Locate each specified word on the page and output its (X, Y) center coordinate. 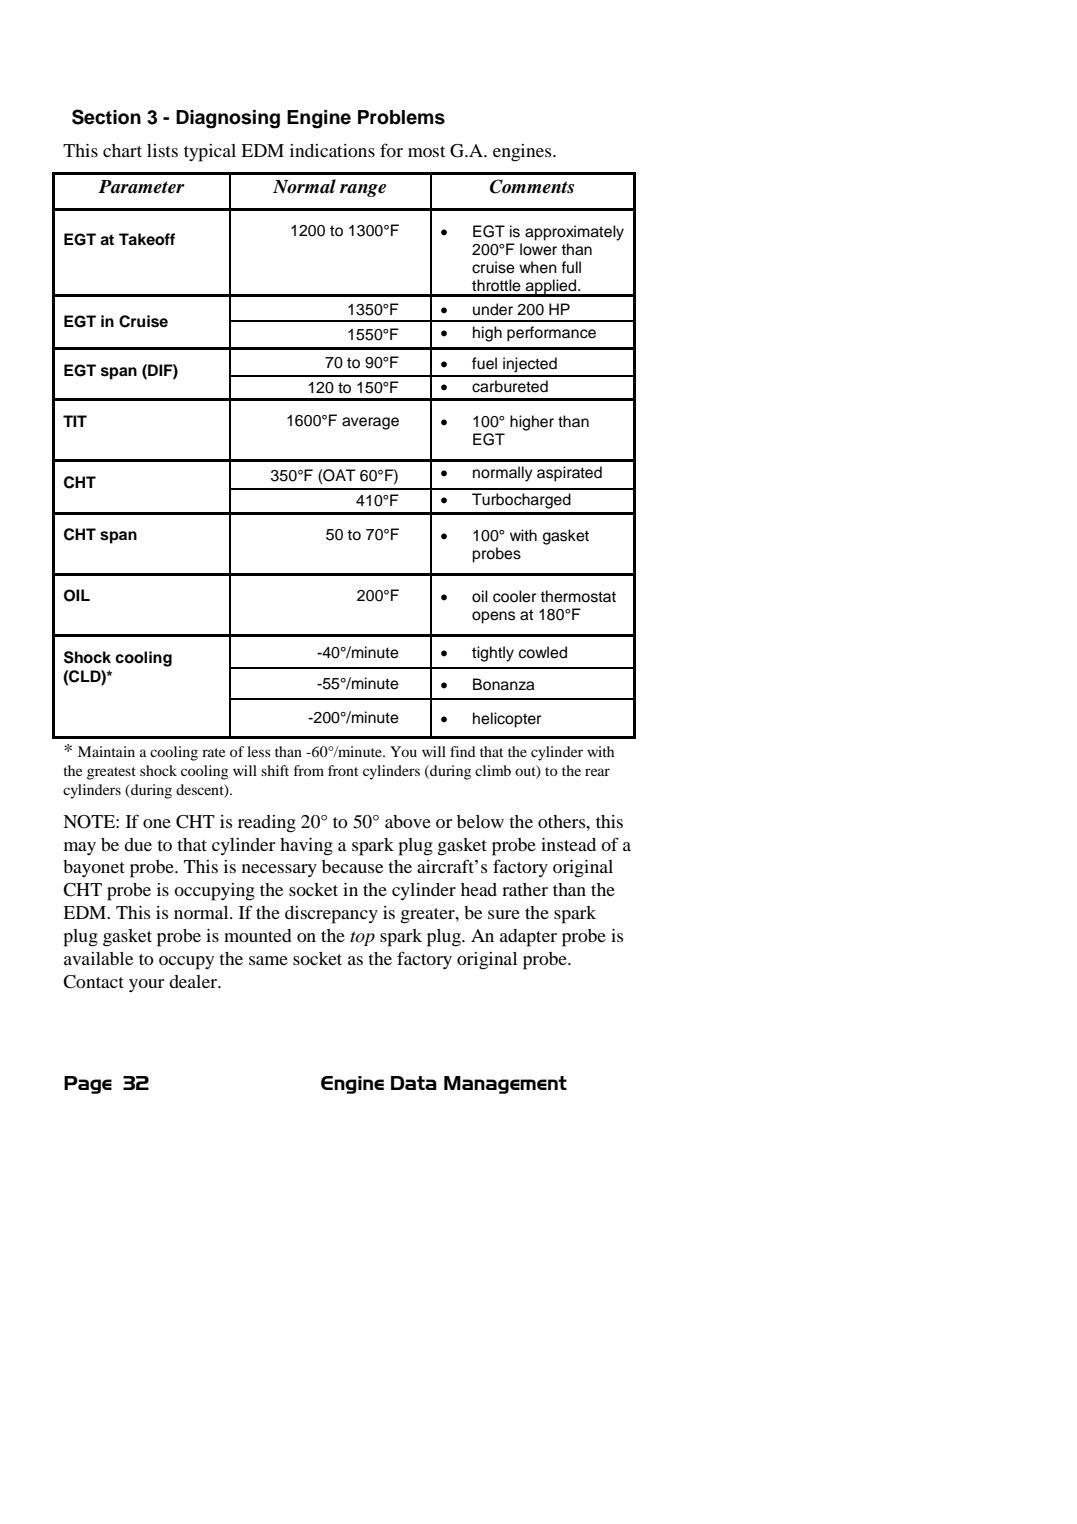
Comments (532, 186)
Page (88, 1085)
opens (493, 617)
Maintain (106, 751)
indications (332, 150)
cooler (514, 596)
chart (122, 150)
